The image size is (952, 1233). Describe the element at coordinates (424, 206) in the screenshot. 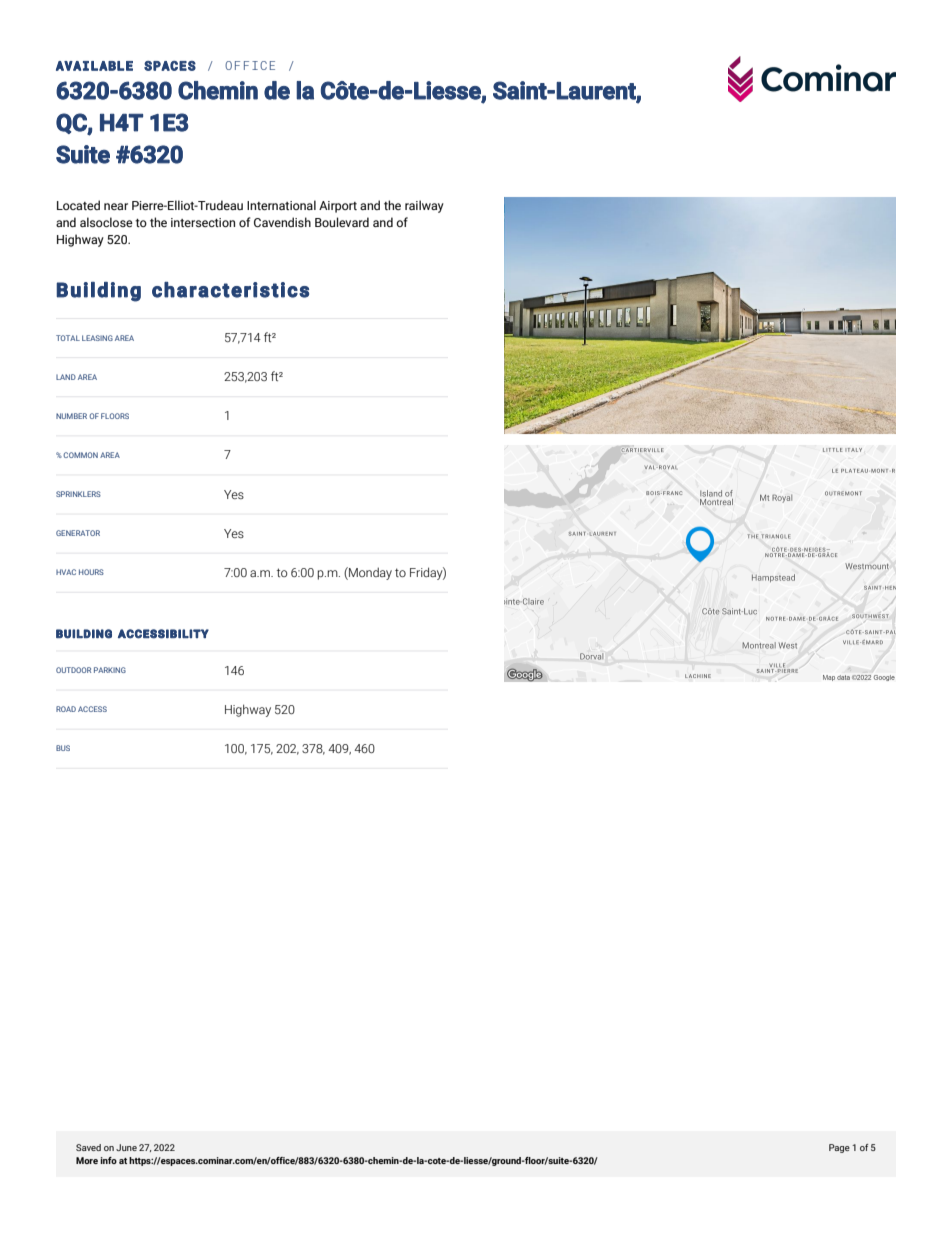

I see `railway` at that location.
